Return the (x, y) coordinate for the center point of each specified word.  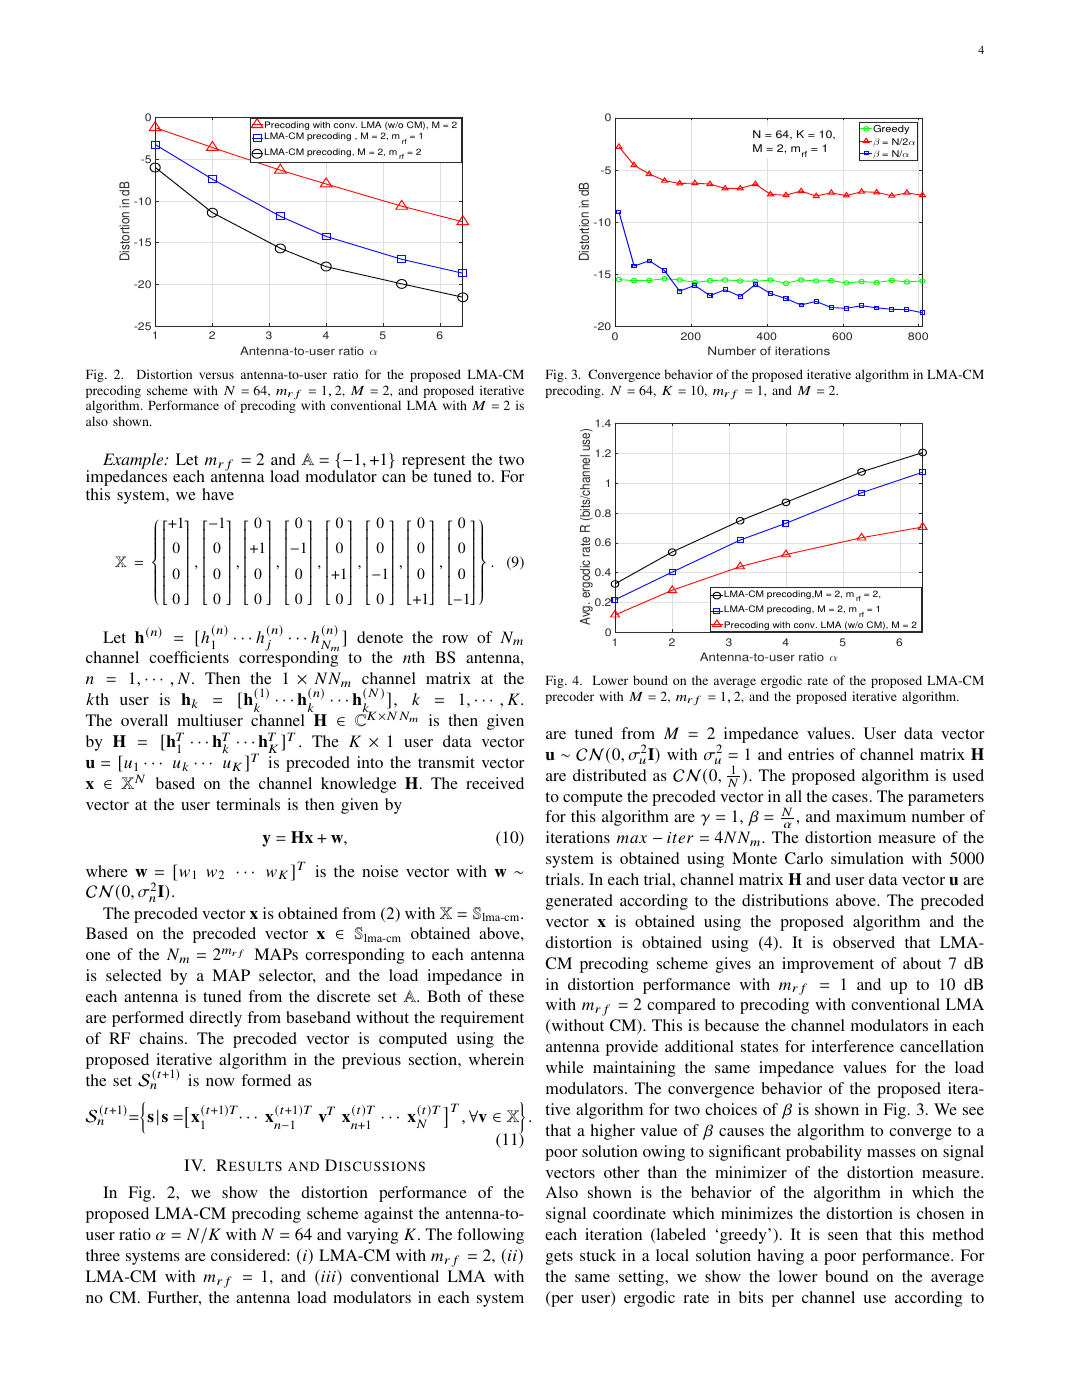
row (455, 639)
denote (380, 637)
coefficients (189, 657)
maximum (871, 816)
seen (843, 1236)
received (495, 783)
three (103, 1255)
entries (811, 754)
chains (162, 1038)
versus (216, 375)
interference (852, 1046)
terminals (248, 804)
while (565, 1067)
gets (559, 1258)
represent (433, 463)
